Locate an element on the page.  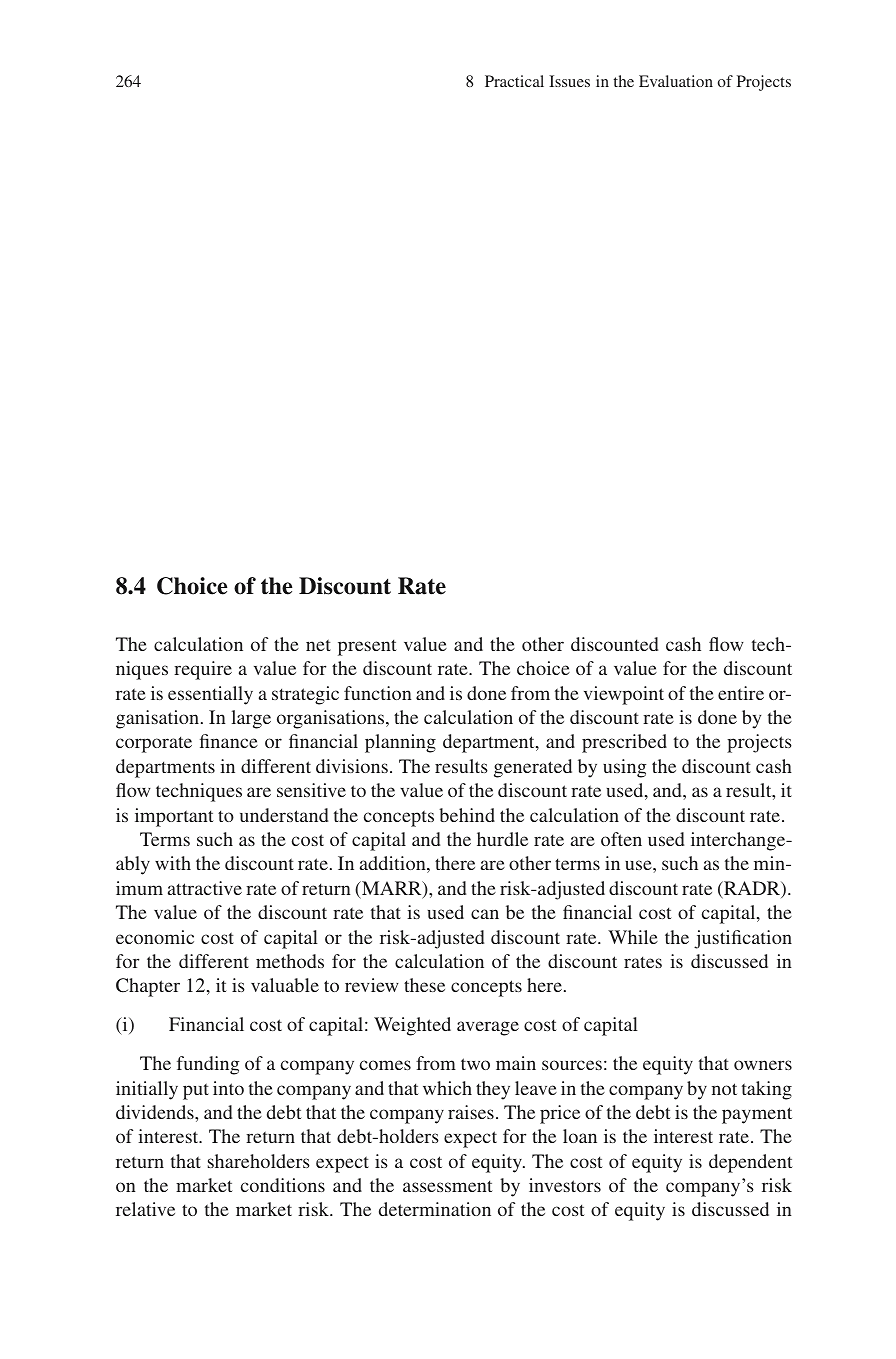
viewpoint is located at coordinates (624, 695).
